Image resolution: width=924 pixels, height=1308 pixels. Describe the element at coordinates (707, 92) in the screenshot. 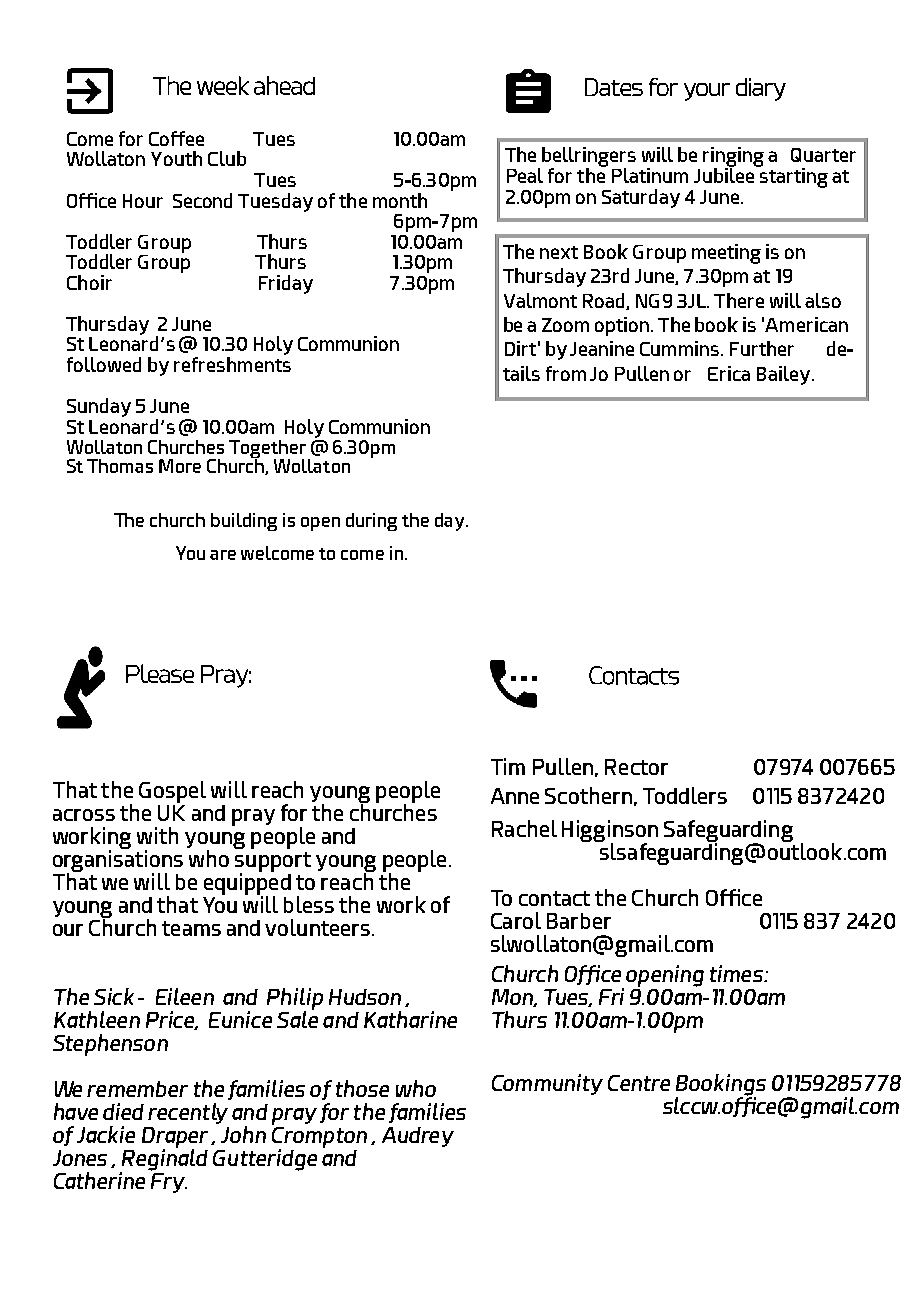

I see `your` at that location.
